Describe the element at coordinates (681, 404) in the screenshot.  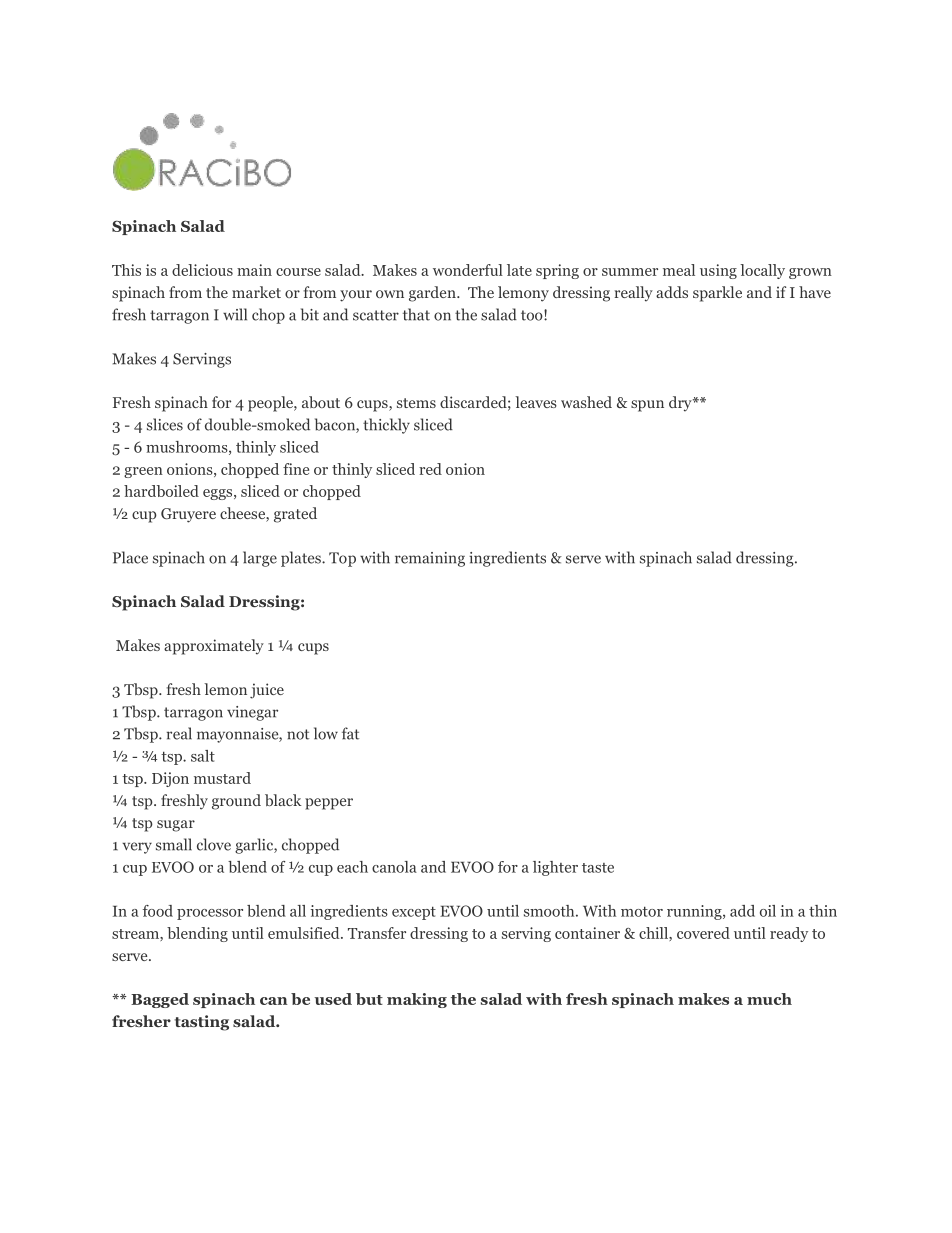
I see `dry` at that location.
